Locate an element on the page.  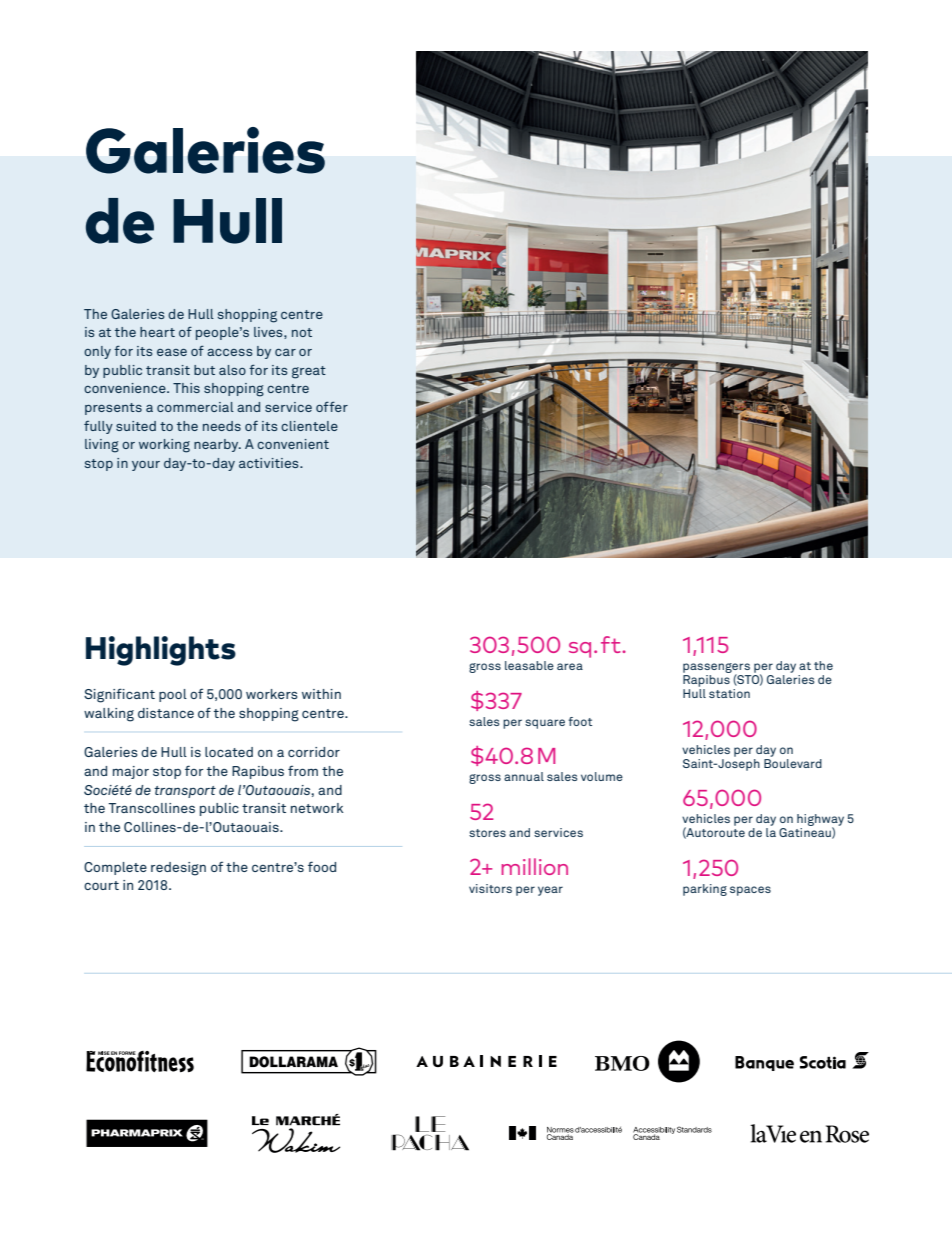
activities is located at coordinates (270, 463).
